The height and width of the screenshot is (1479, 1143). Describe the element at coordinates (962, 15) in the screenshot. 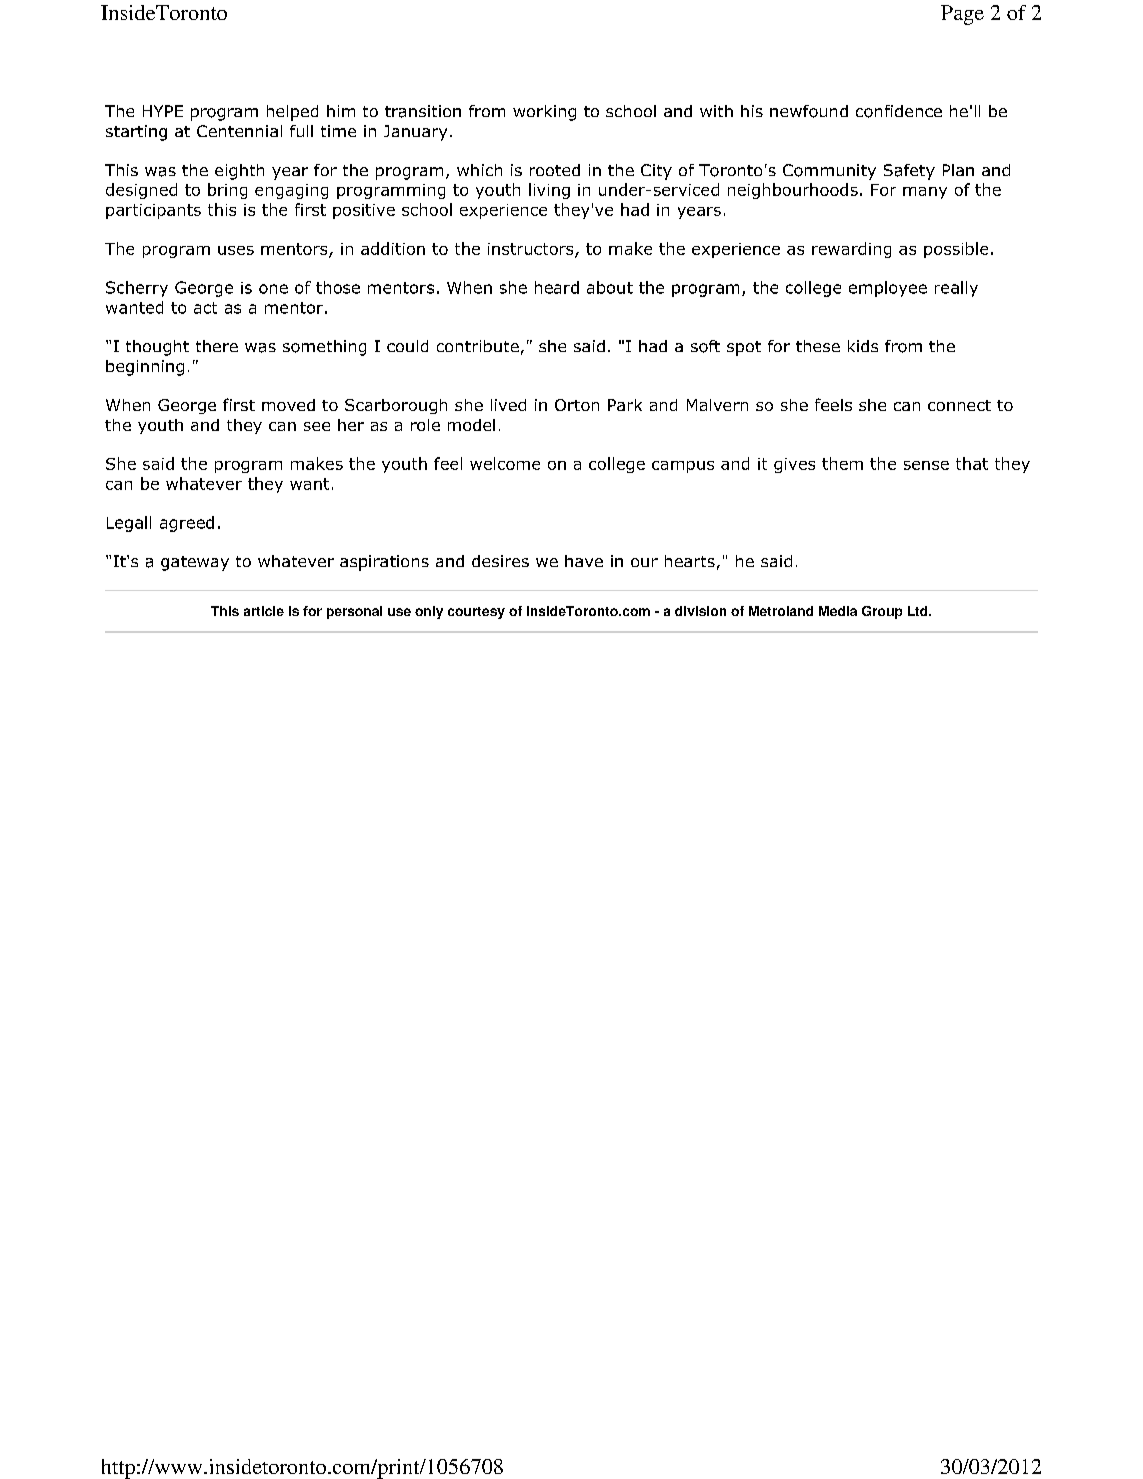

I see `Page` at that location.
